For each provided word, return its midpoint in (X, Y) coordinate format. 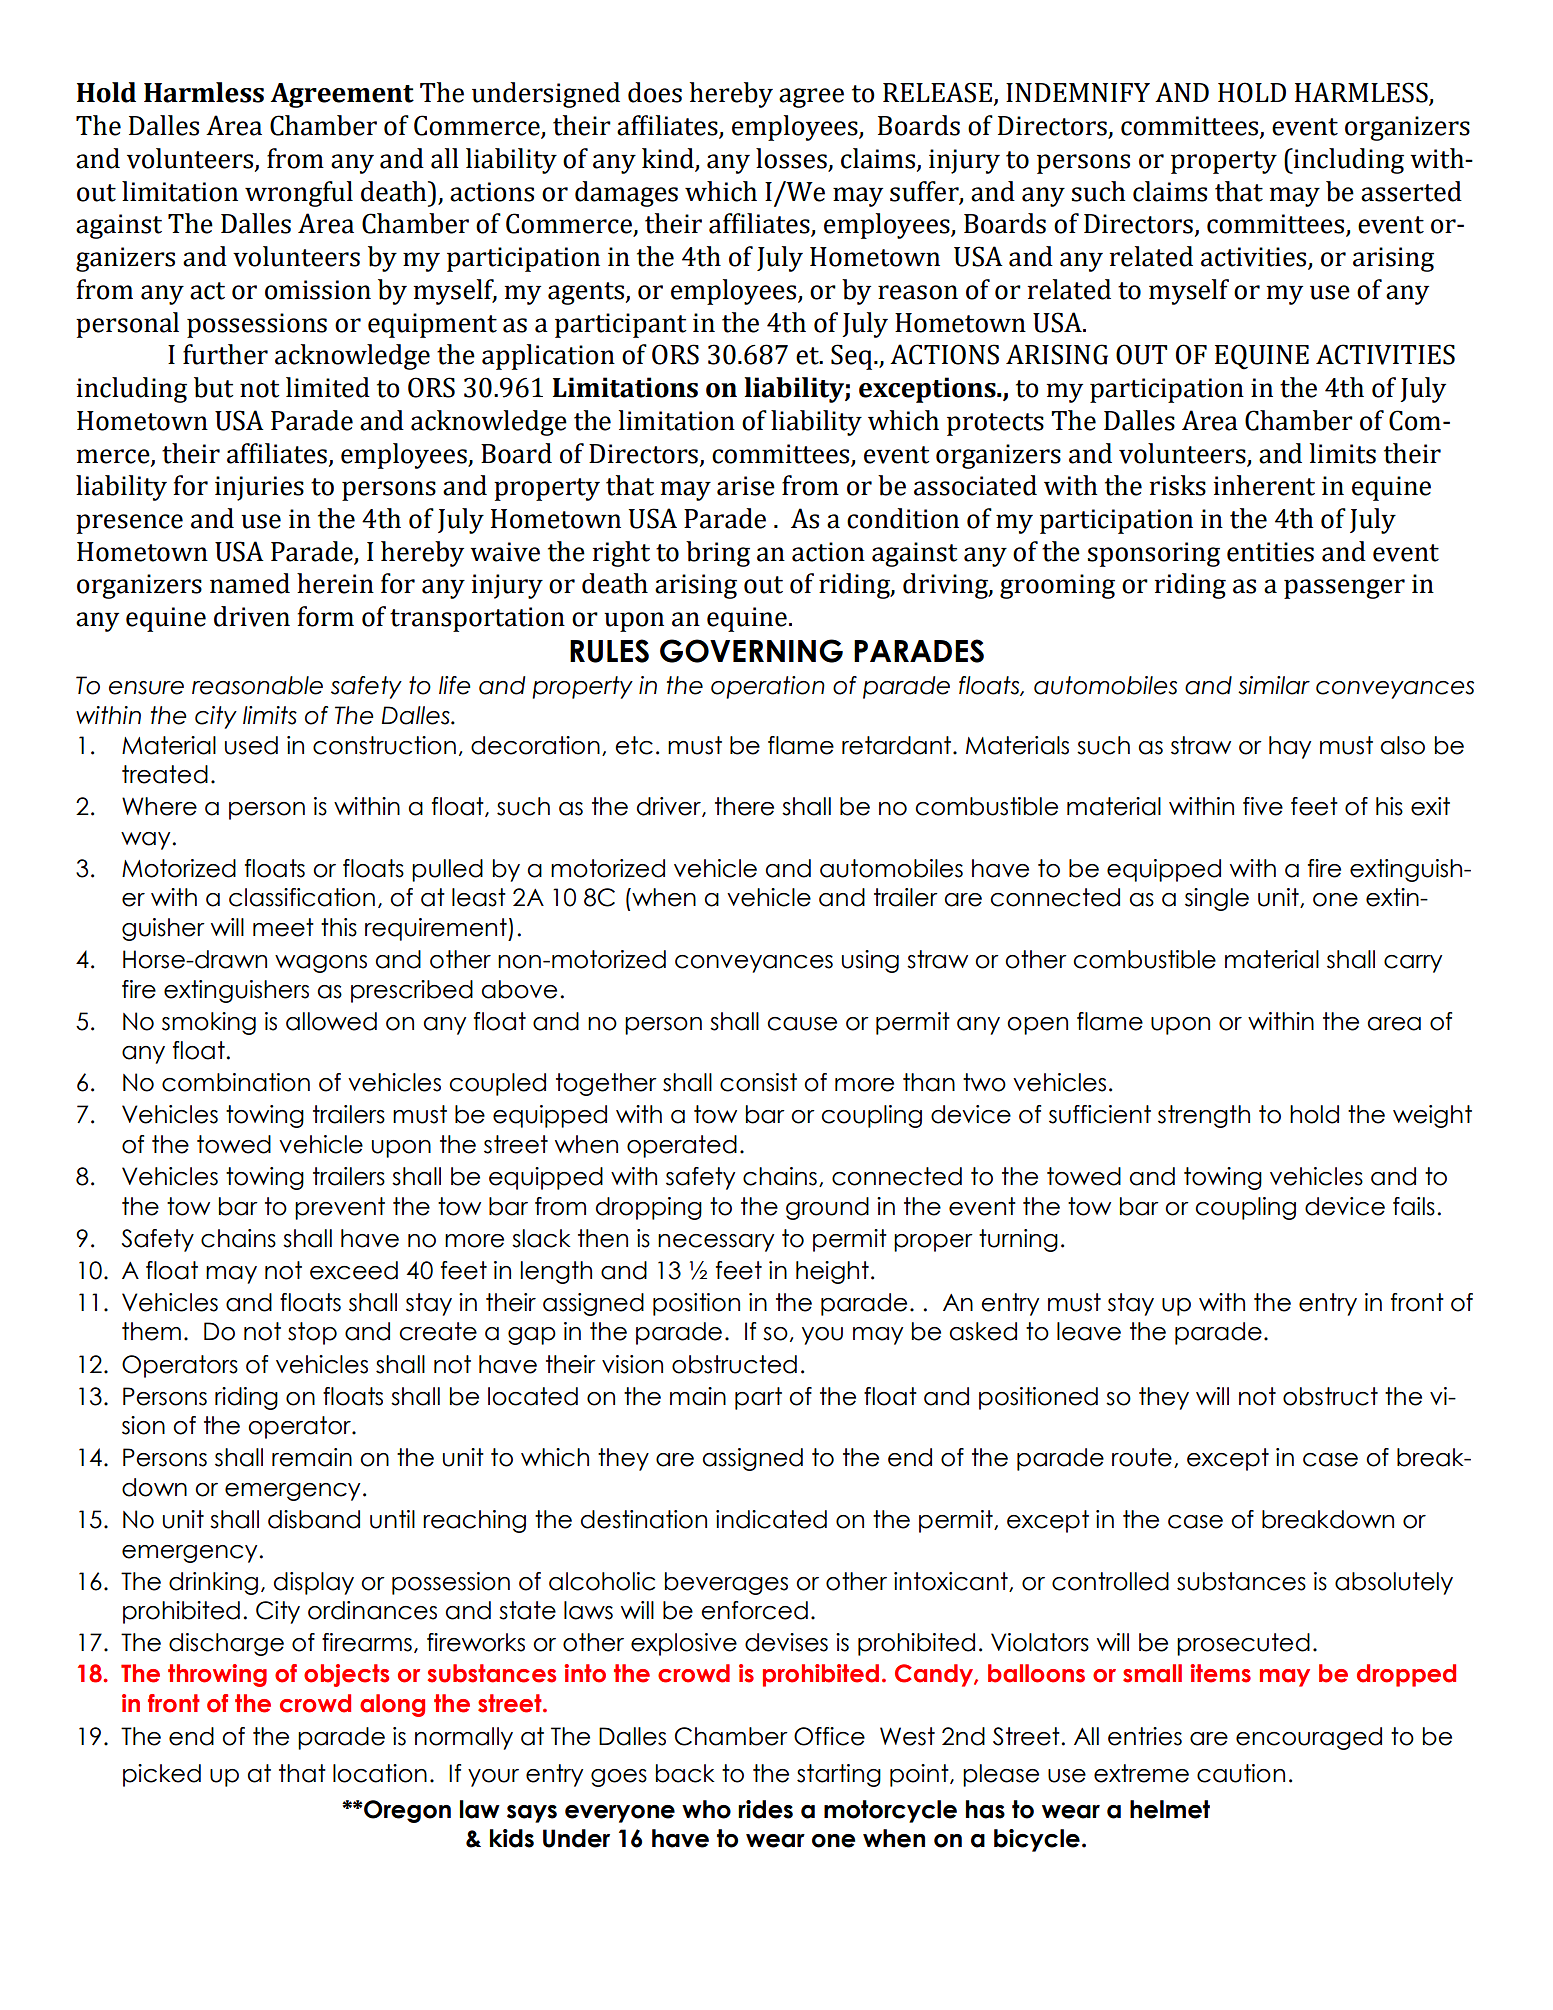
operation (768, 687)
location (380, 1773)
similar (1274, 685)
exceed (354, 1270)
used (251, 745)
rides (765, 1809)
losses (791, 158)
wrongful (299, 194)
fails (1414, 1206)
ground (827, 1208)
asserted (1411, 191)
